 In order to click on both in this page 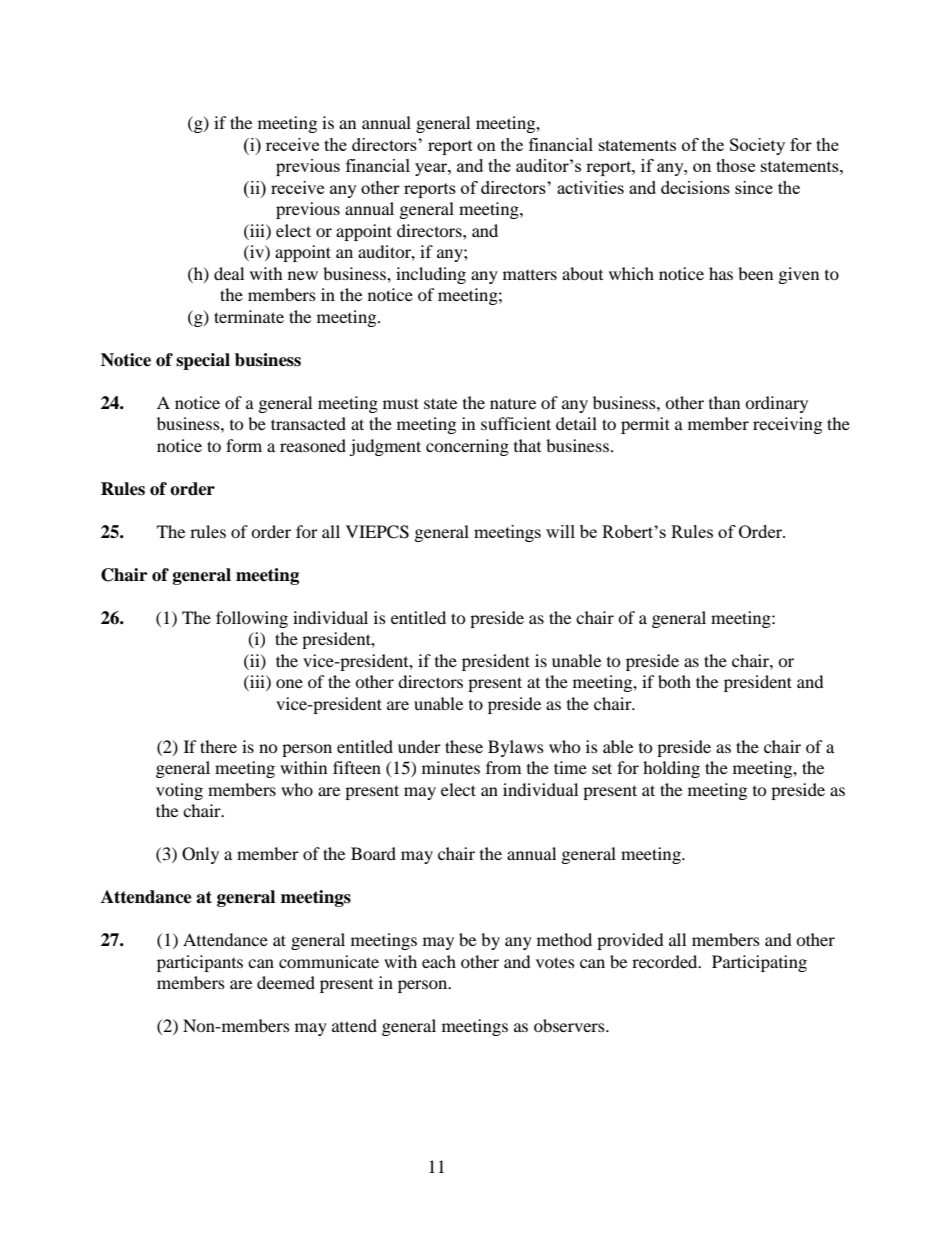, I will do `click(674, 681)`.
